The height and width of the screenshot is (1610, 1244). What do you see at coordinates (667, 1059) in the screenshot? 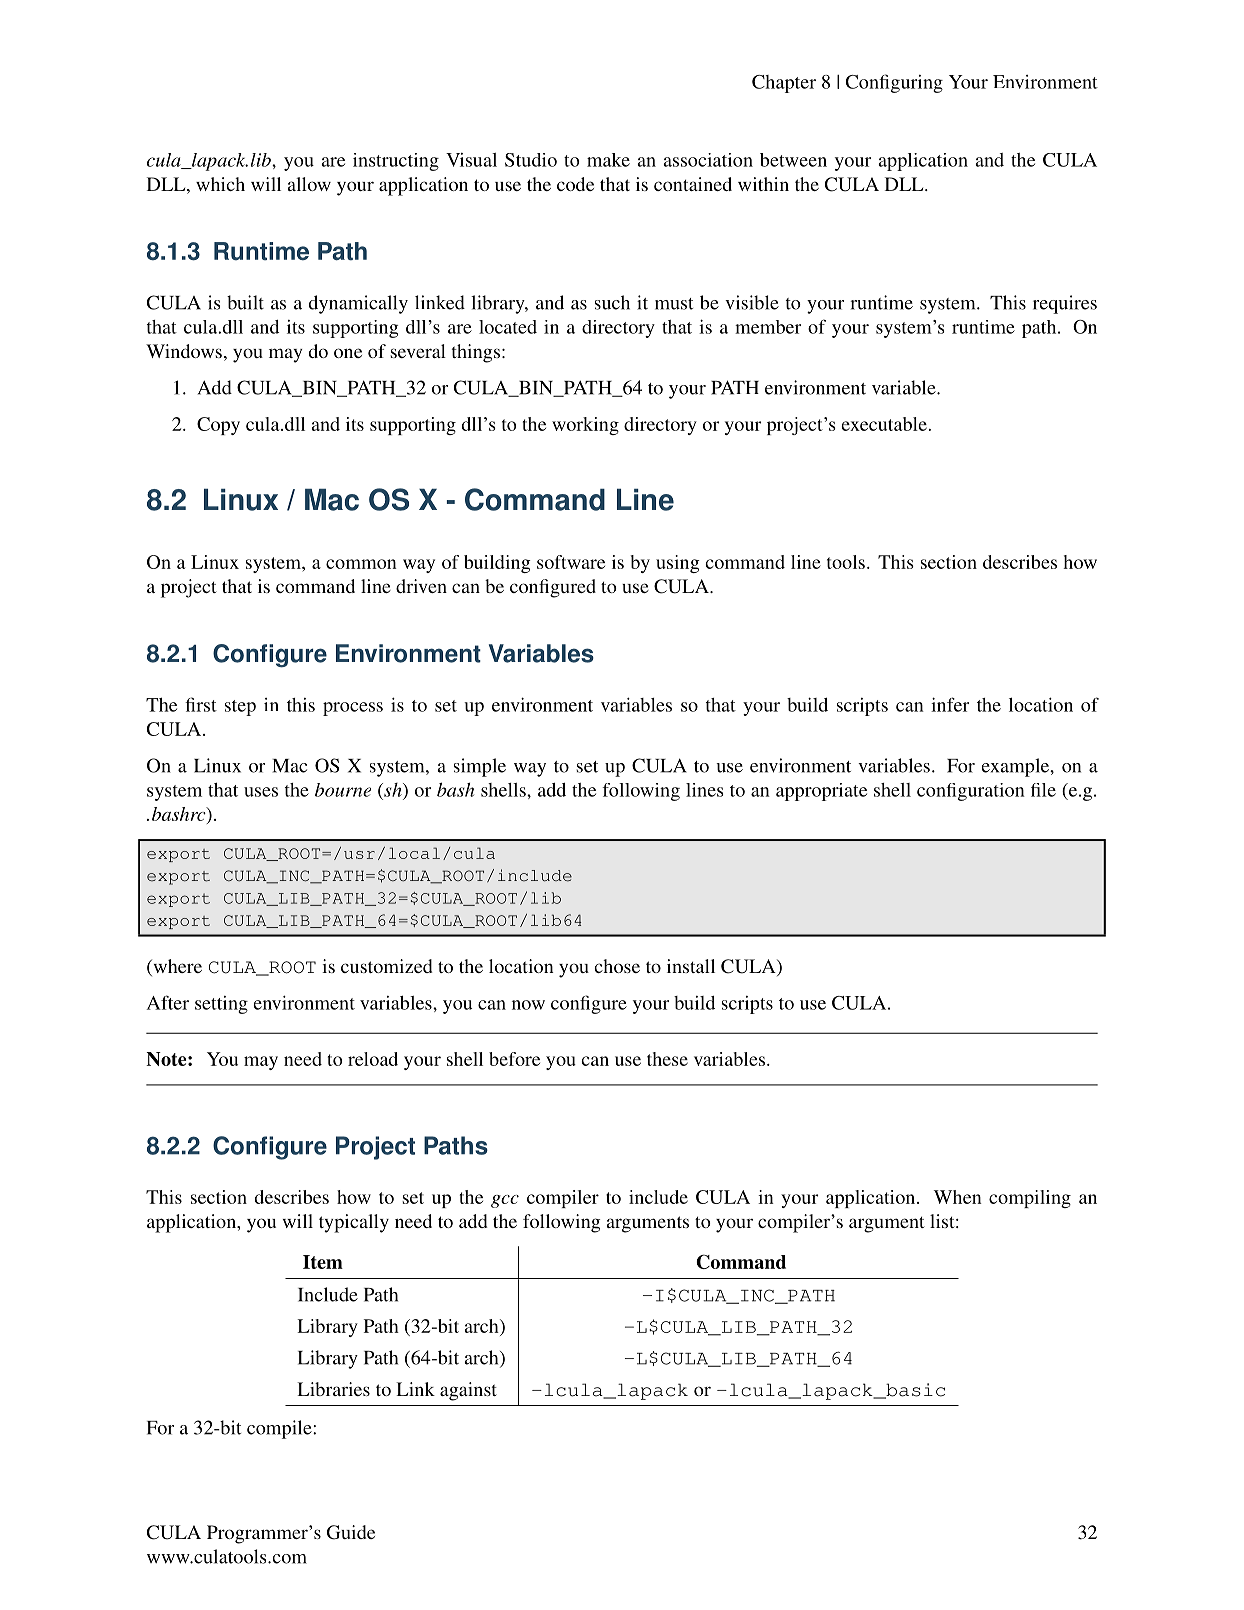
I see `these` at bounding box center [667, 1059].
